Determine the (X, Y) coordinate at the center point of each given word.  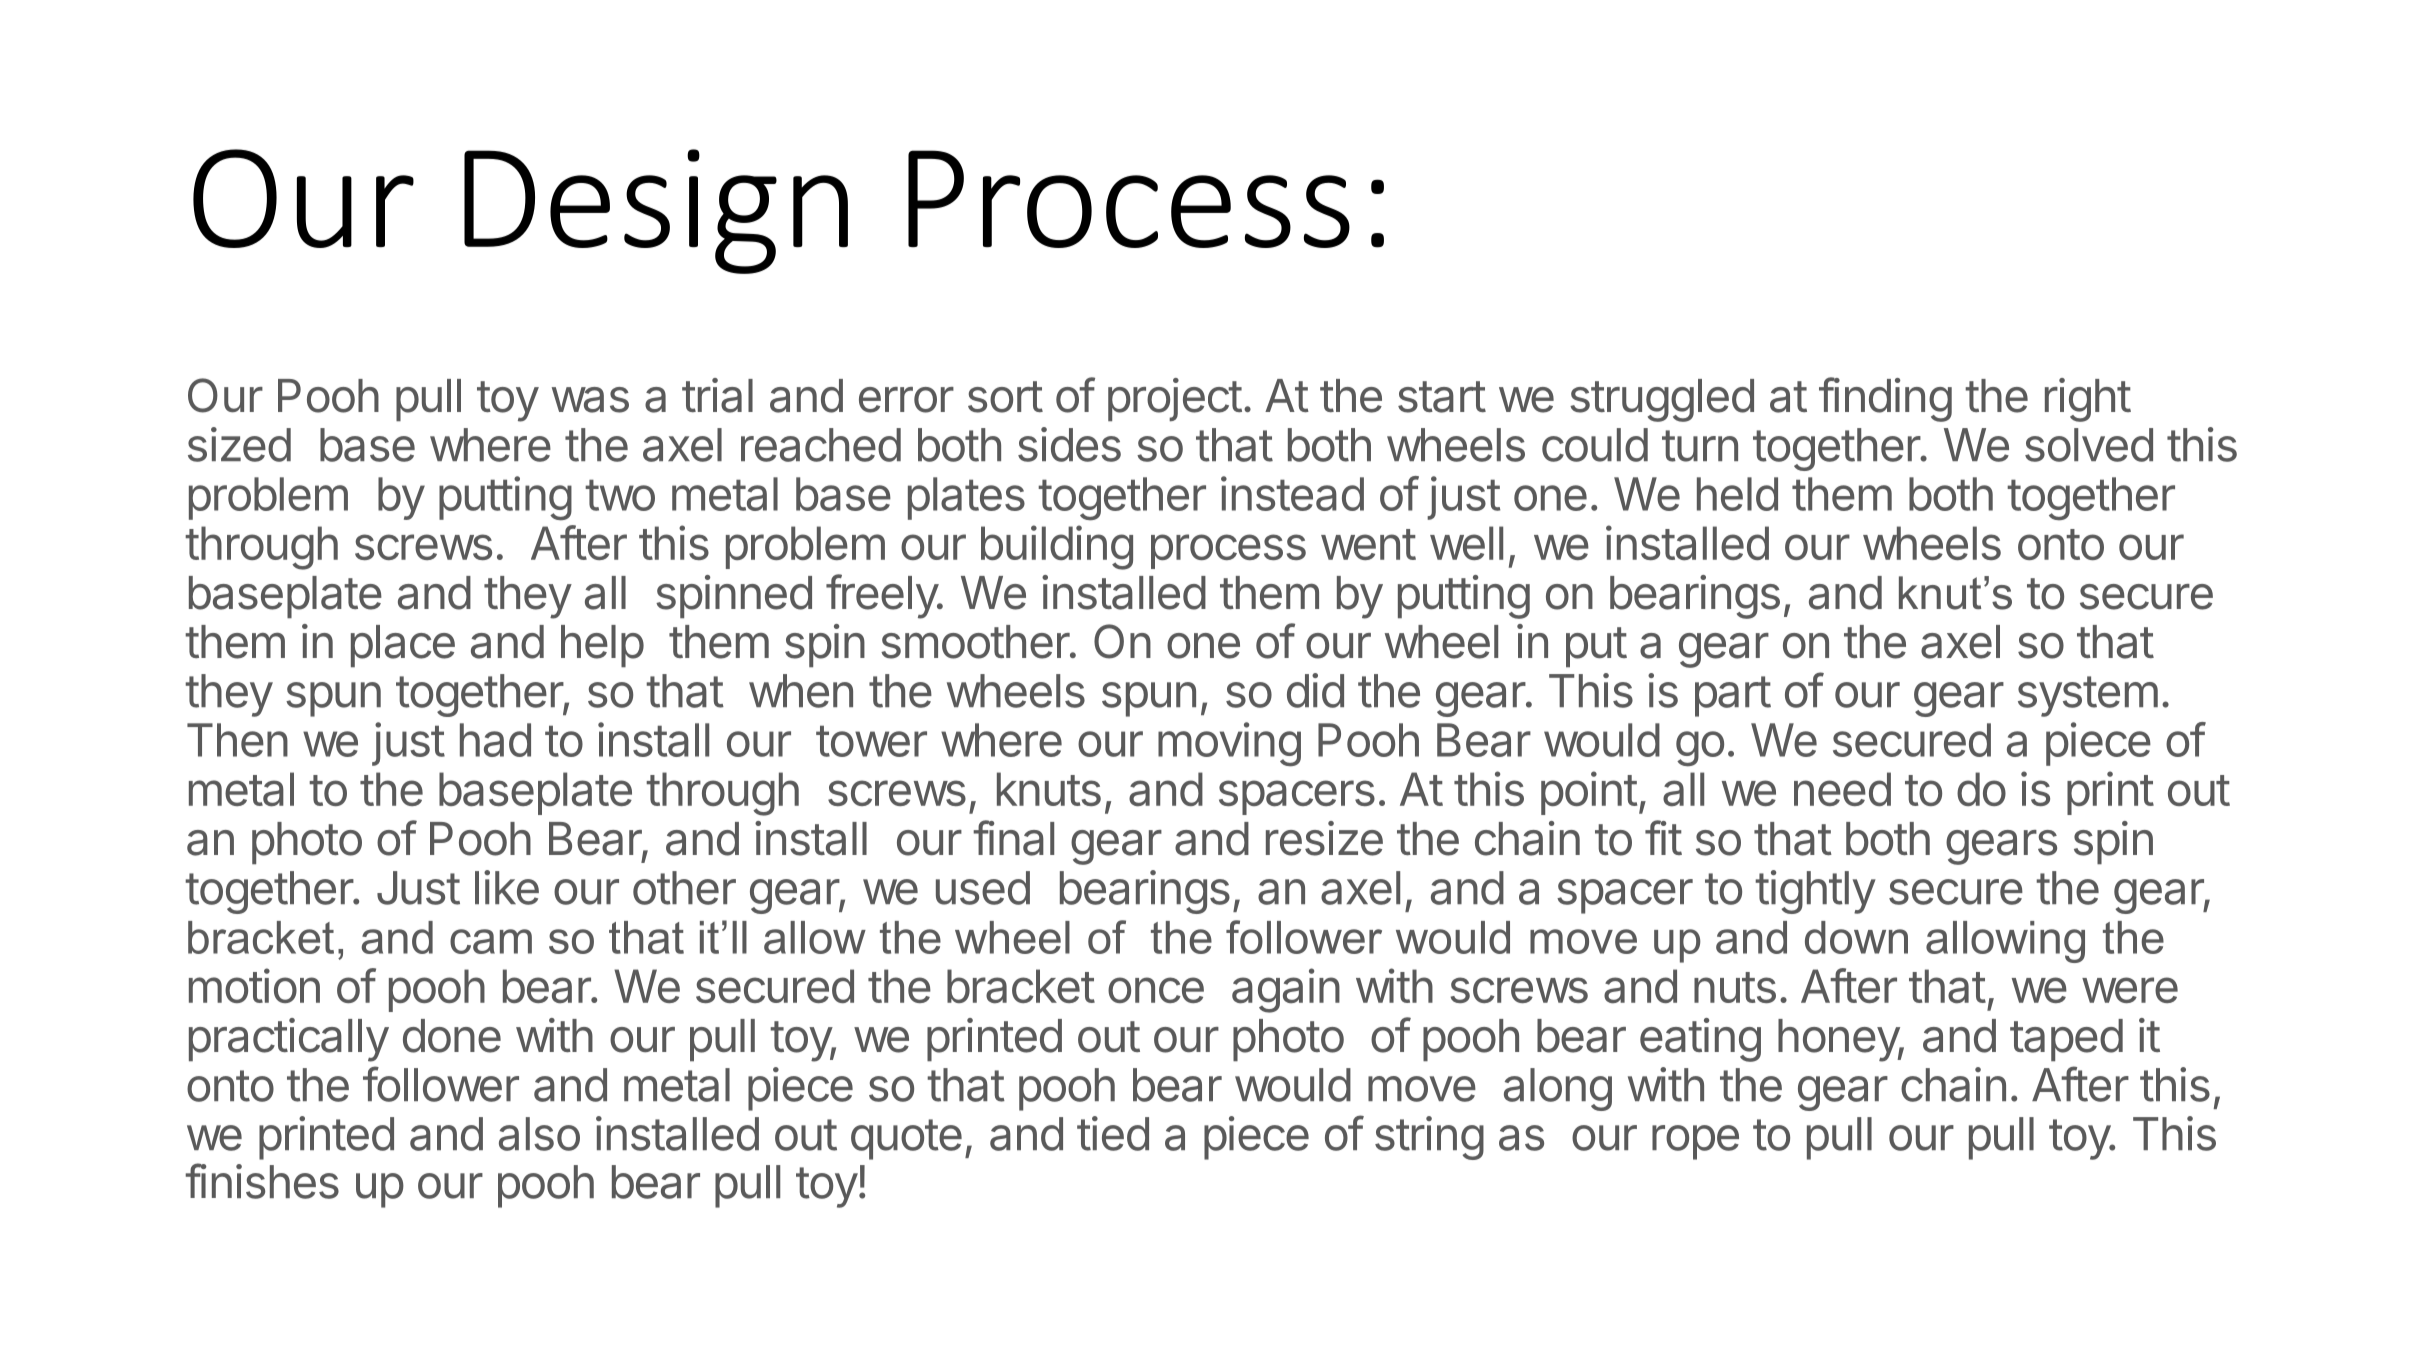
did (1315, 690)
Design (656, 211)
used (983, 888)
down (1856, 937)
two (620, 495)
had (495, 740)
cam (491, 941)
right (2088, 400)
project (1175, 400)
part (1733, 696)
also (539, 1134)
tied (1113, 1133)
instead (1292, 493)
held (1737, 494)
